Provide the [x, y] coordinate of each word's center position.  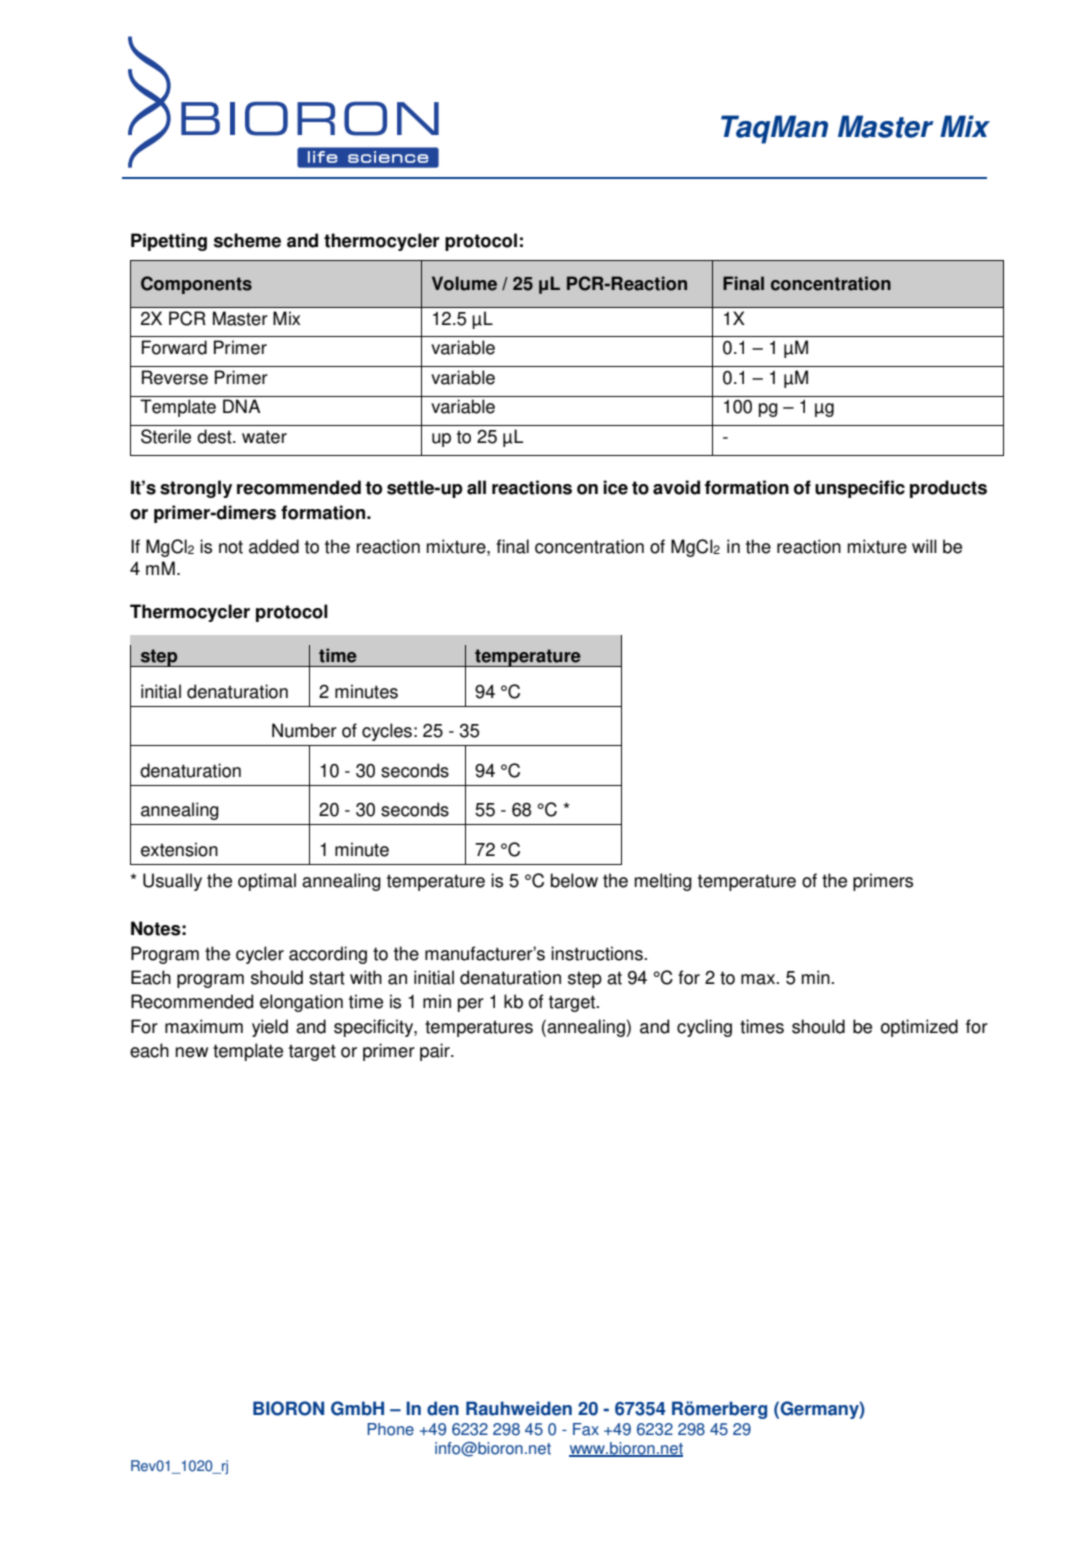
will [924, 546]
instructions [598, 953]
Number [304, 730]
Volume [464, 283]
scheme [247, 240]
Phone [390, 1429]
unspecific [860, 489]
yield [270, 1028]
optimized [919, 1028]
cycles [387, 732]
